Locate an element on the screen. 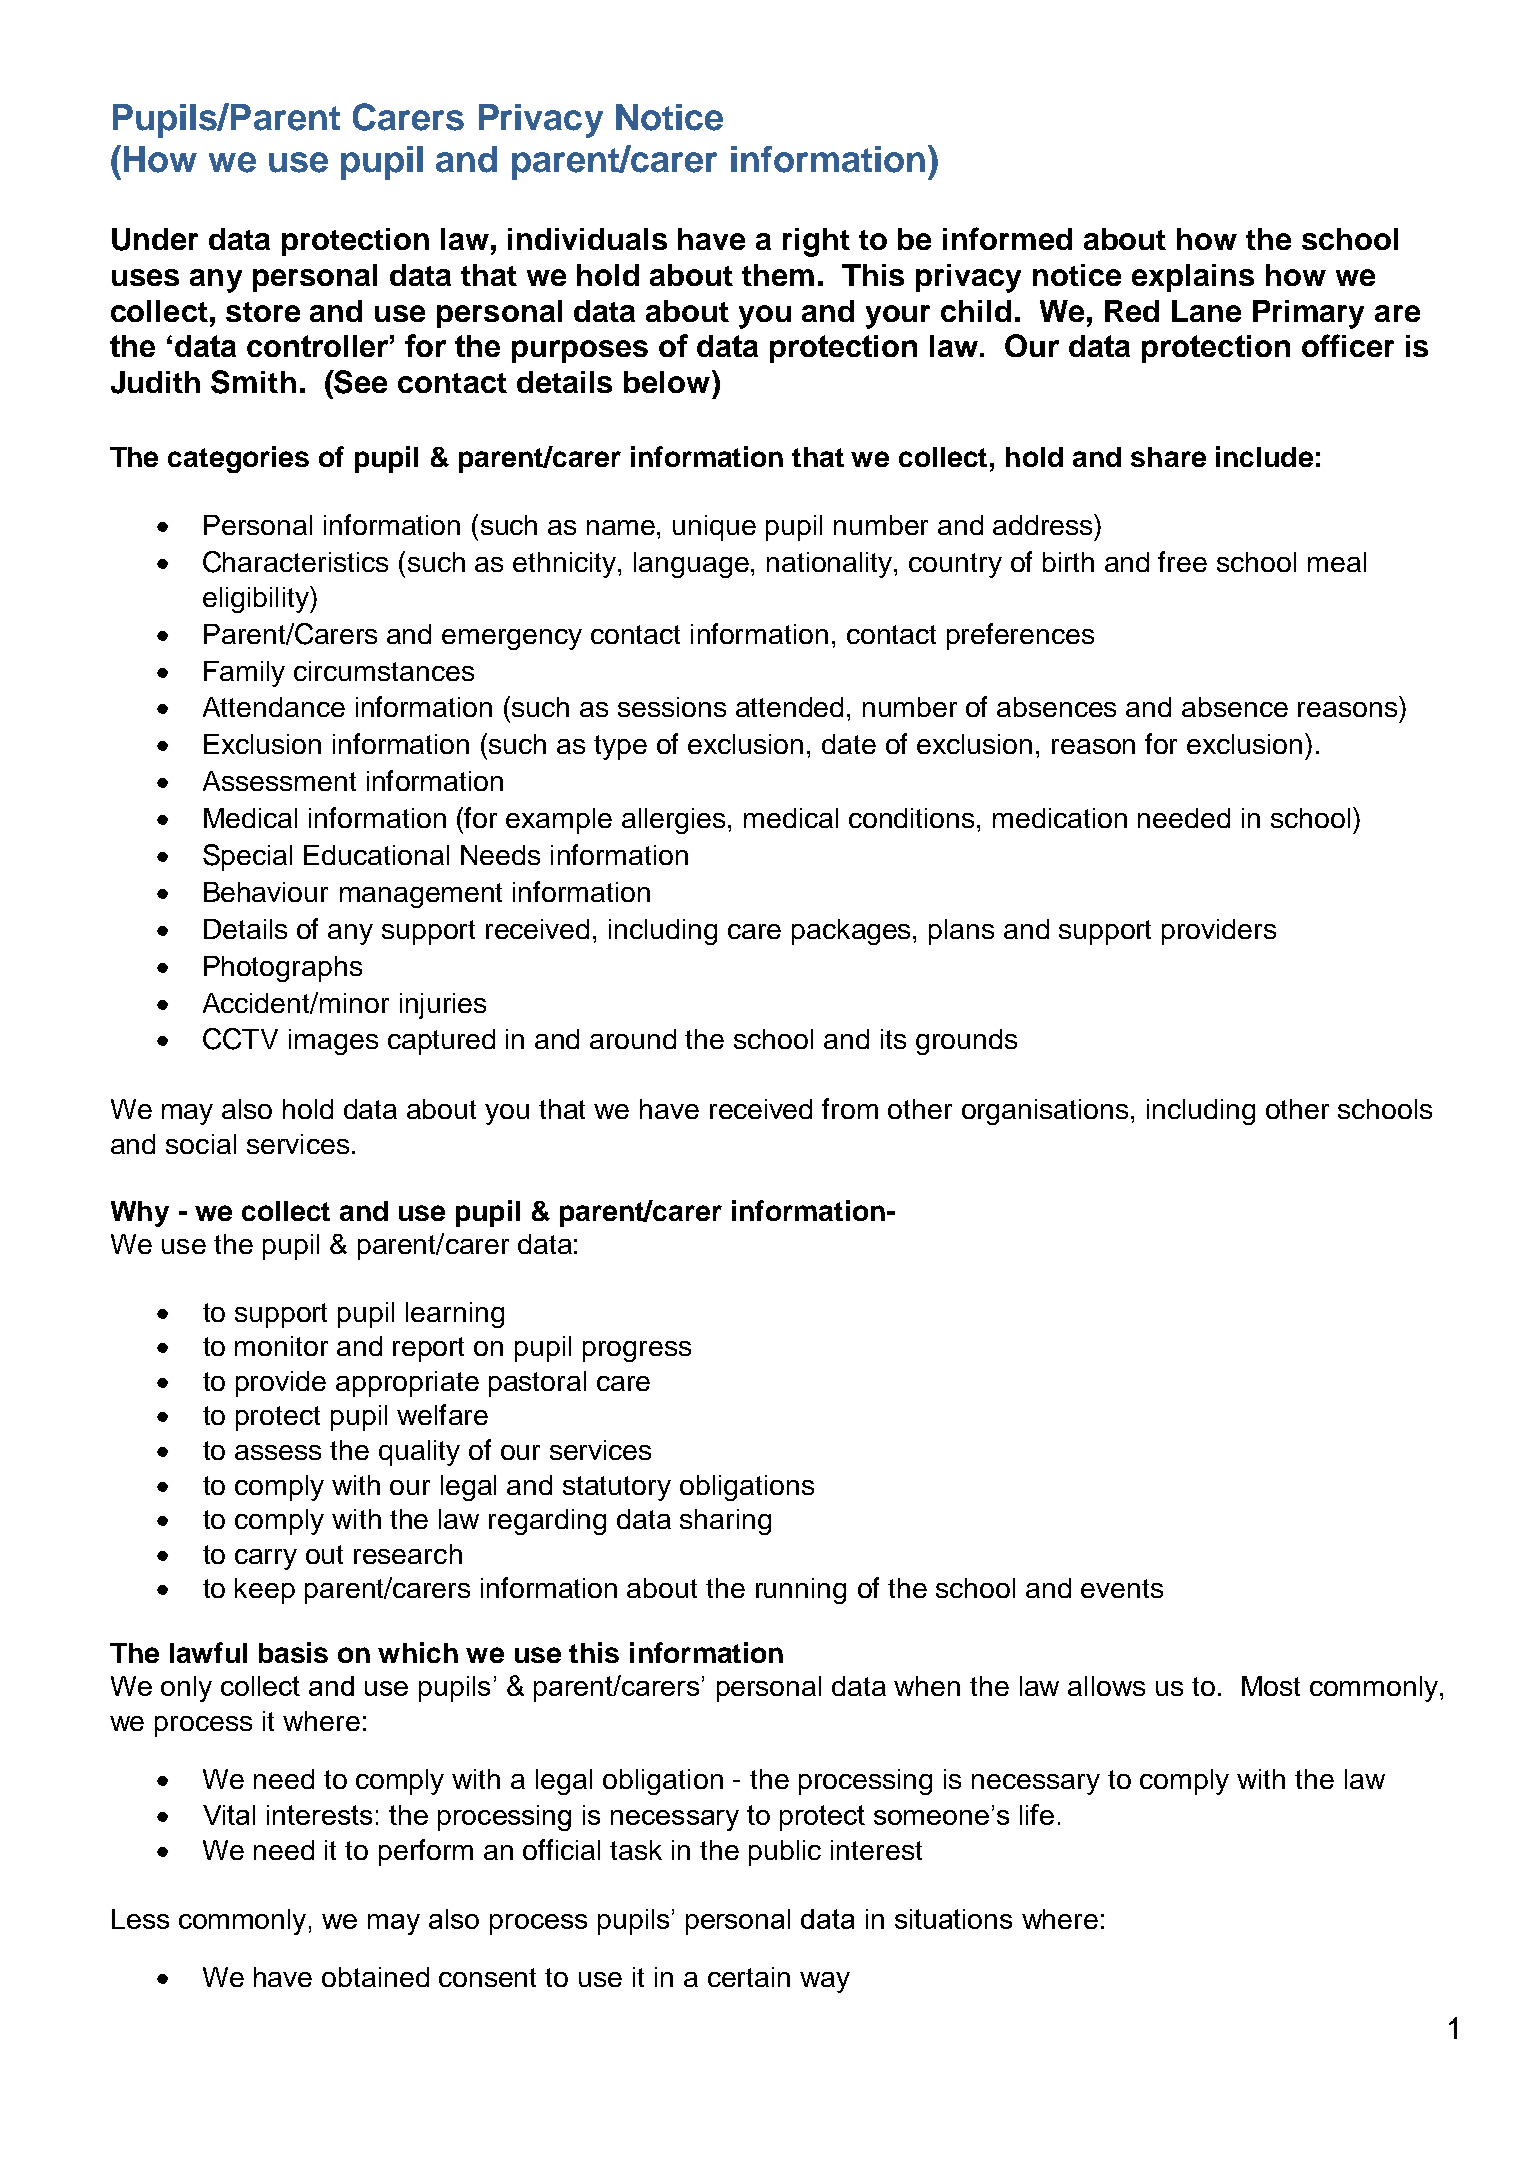 The width and height of the screenshot is (1536, 2173). from is located at coordinates (850, 1108).
